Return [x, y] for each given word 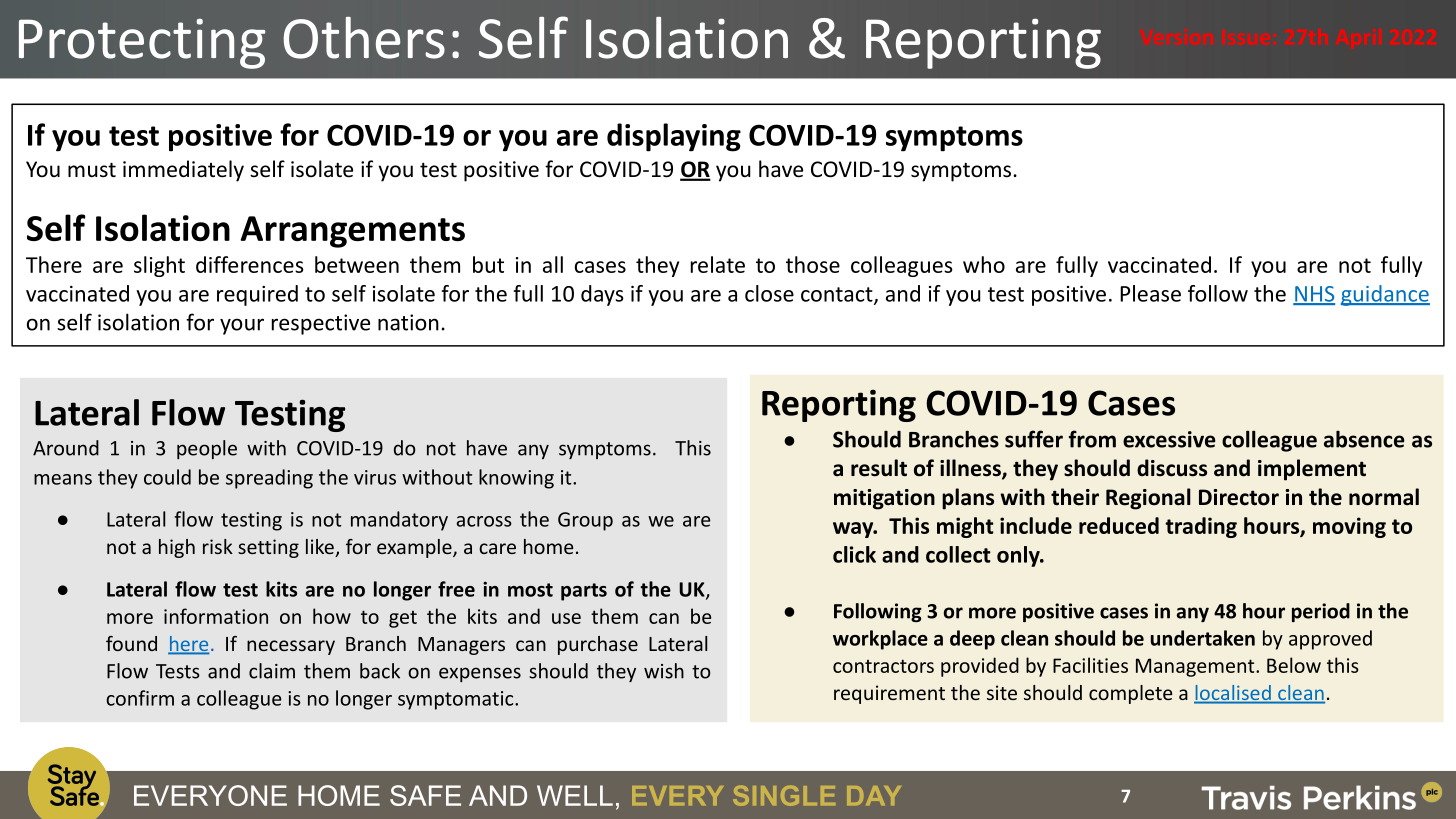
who [984, 264]
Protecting [142, 43]
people [207, 449]
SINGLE [784, 796]
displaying [674, 137]
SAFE [425, 795]
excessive [1169, 439]
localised [1233, 694]
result [879, 468]
